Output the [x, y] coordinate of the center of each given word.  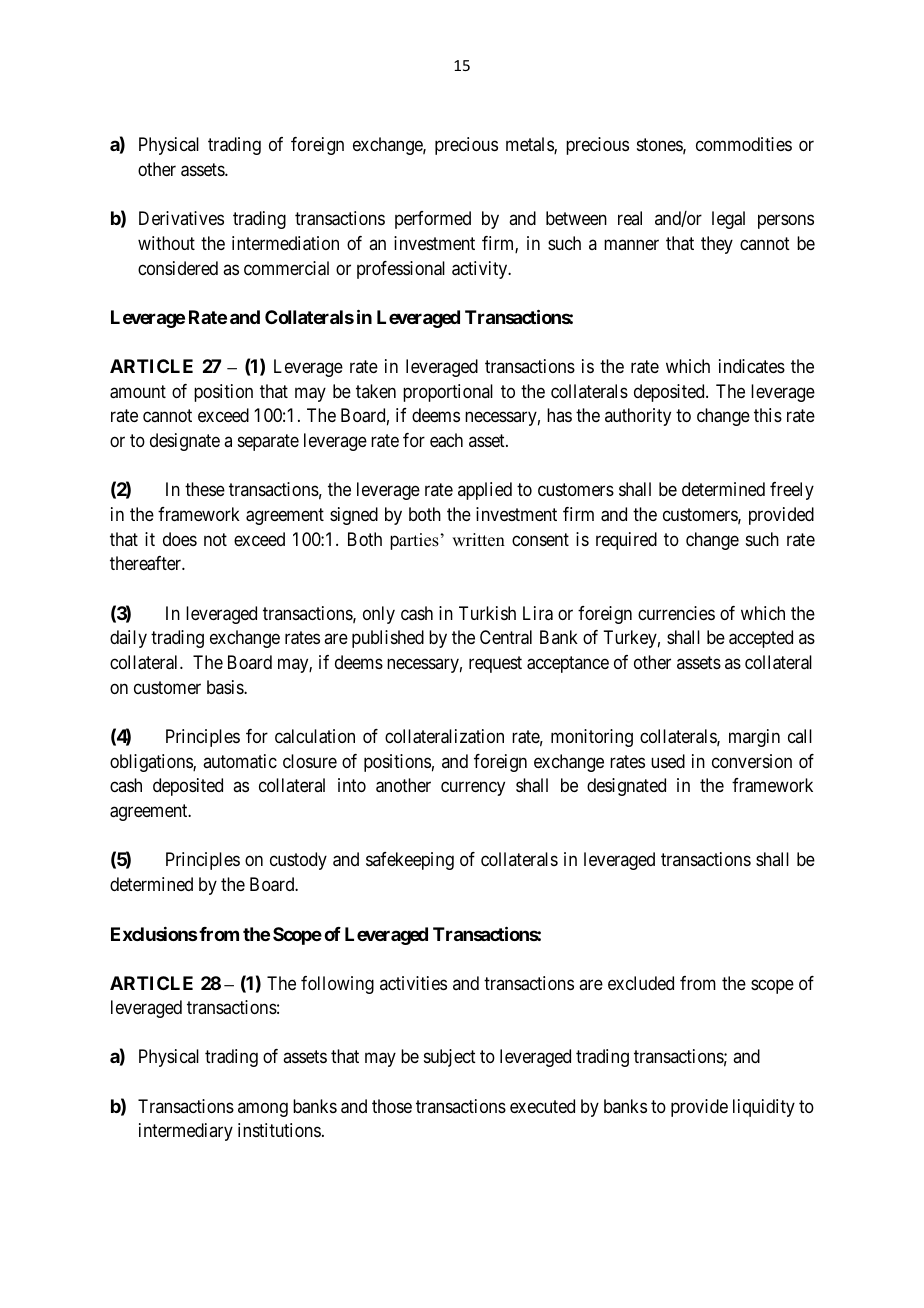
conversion [752, 761]
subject [450, 1058]
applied [485, 491]
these [205, 489]
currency [473, 789]
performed [433, 220]
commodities [744, 144]
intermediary [186, 1132]
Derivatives [181, 218]
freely [792, 491]
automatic [240, 761]
